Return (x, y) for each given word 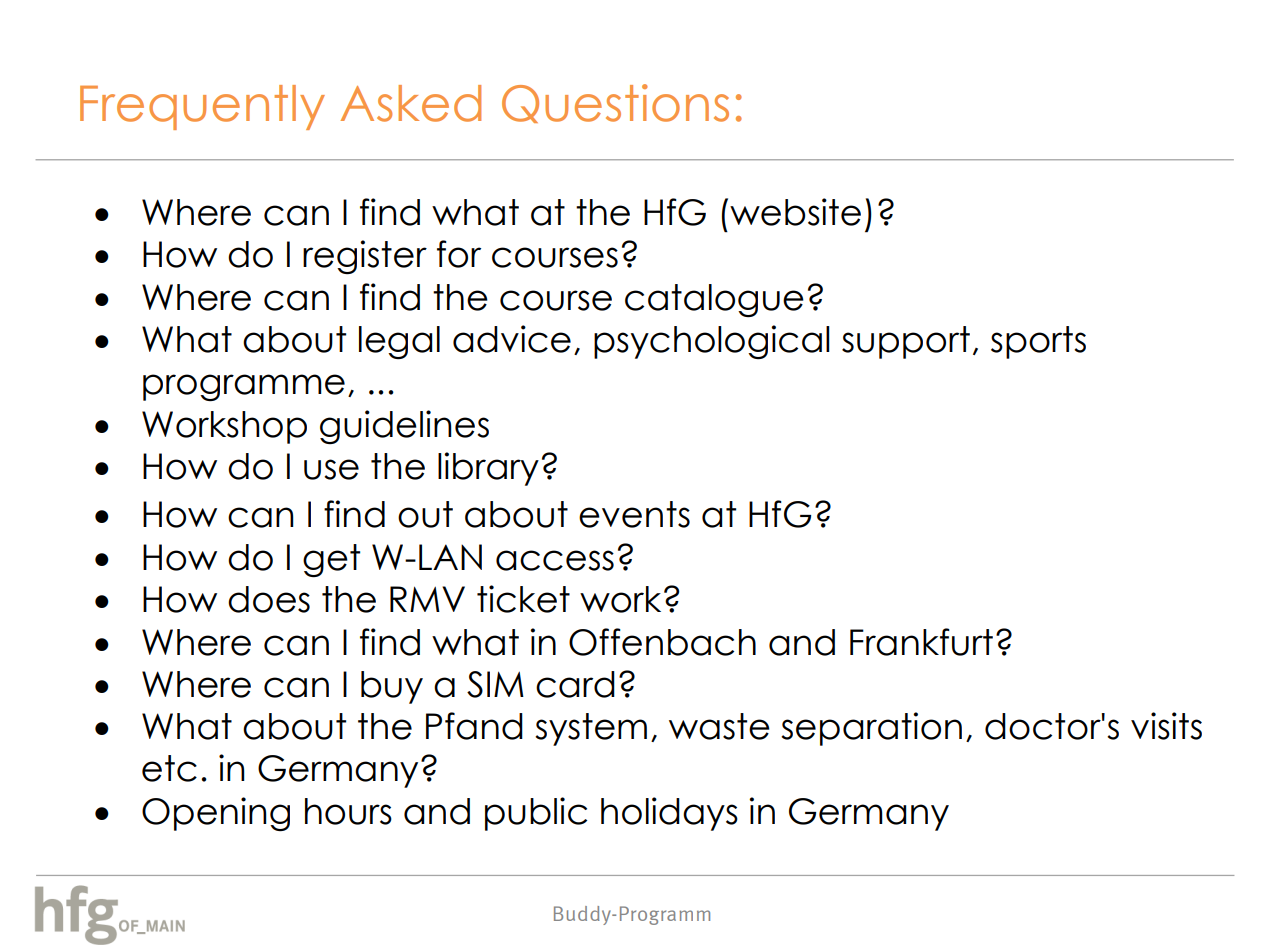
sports (1038, 342)
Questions (615, 103)
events (634, 514)
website (795, 212)
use (331, 469)
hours (348, 811)
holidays (669, 814)
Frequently (202, 107)
